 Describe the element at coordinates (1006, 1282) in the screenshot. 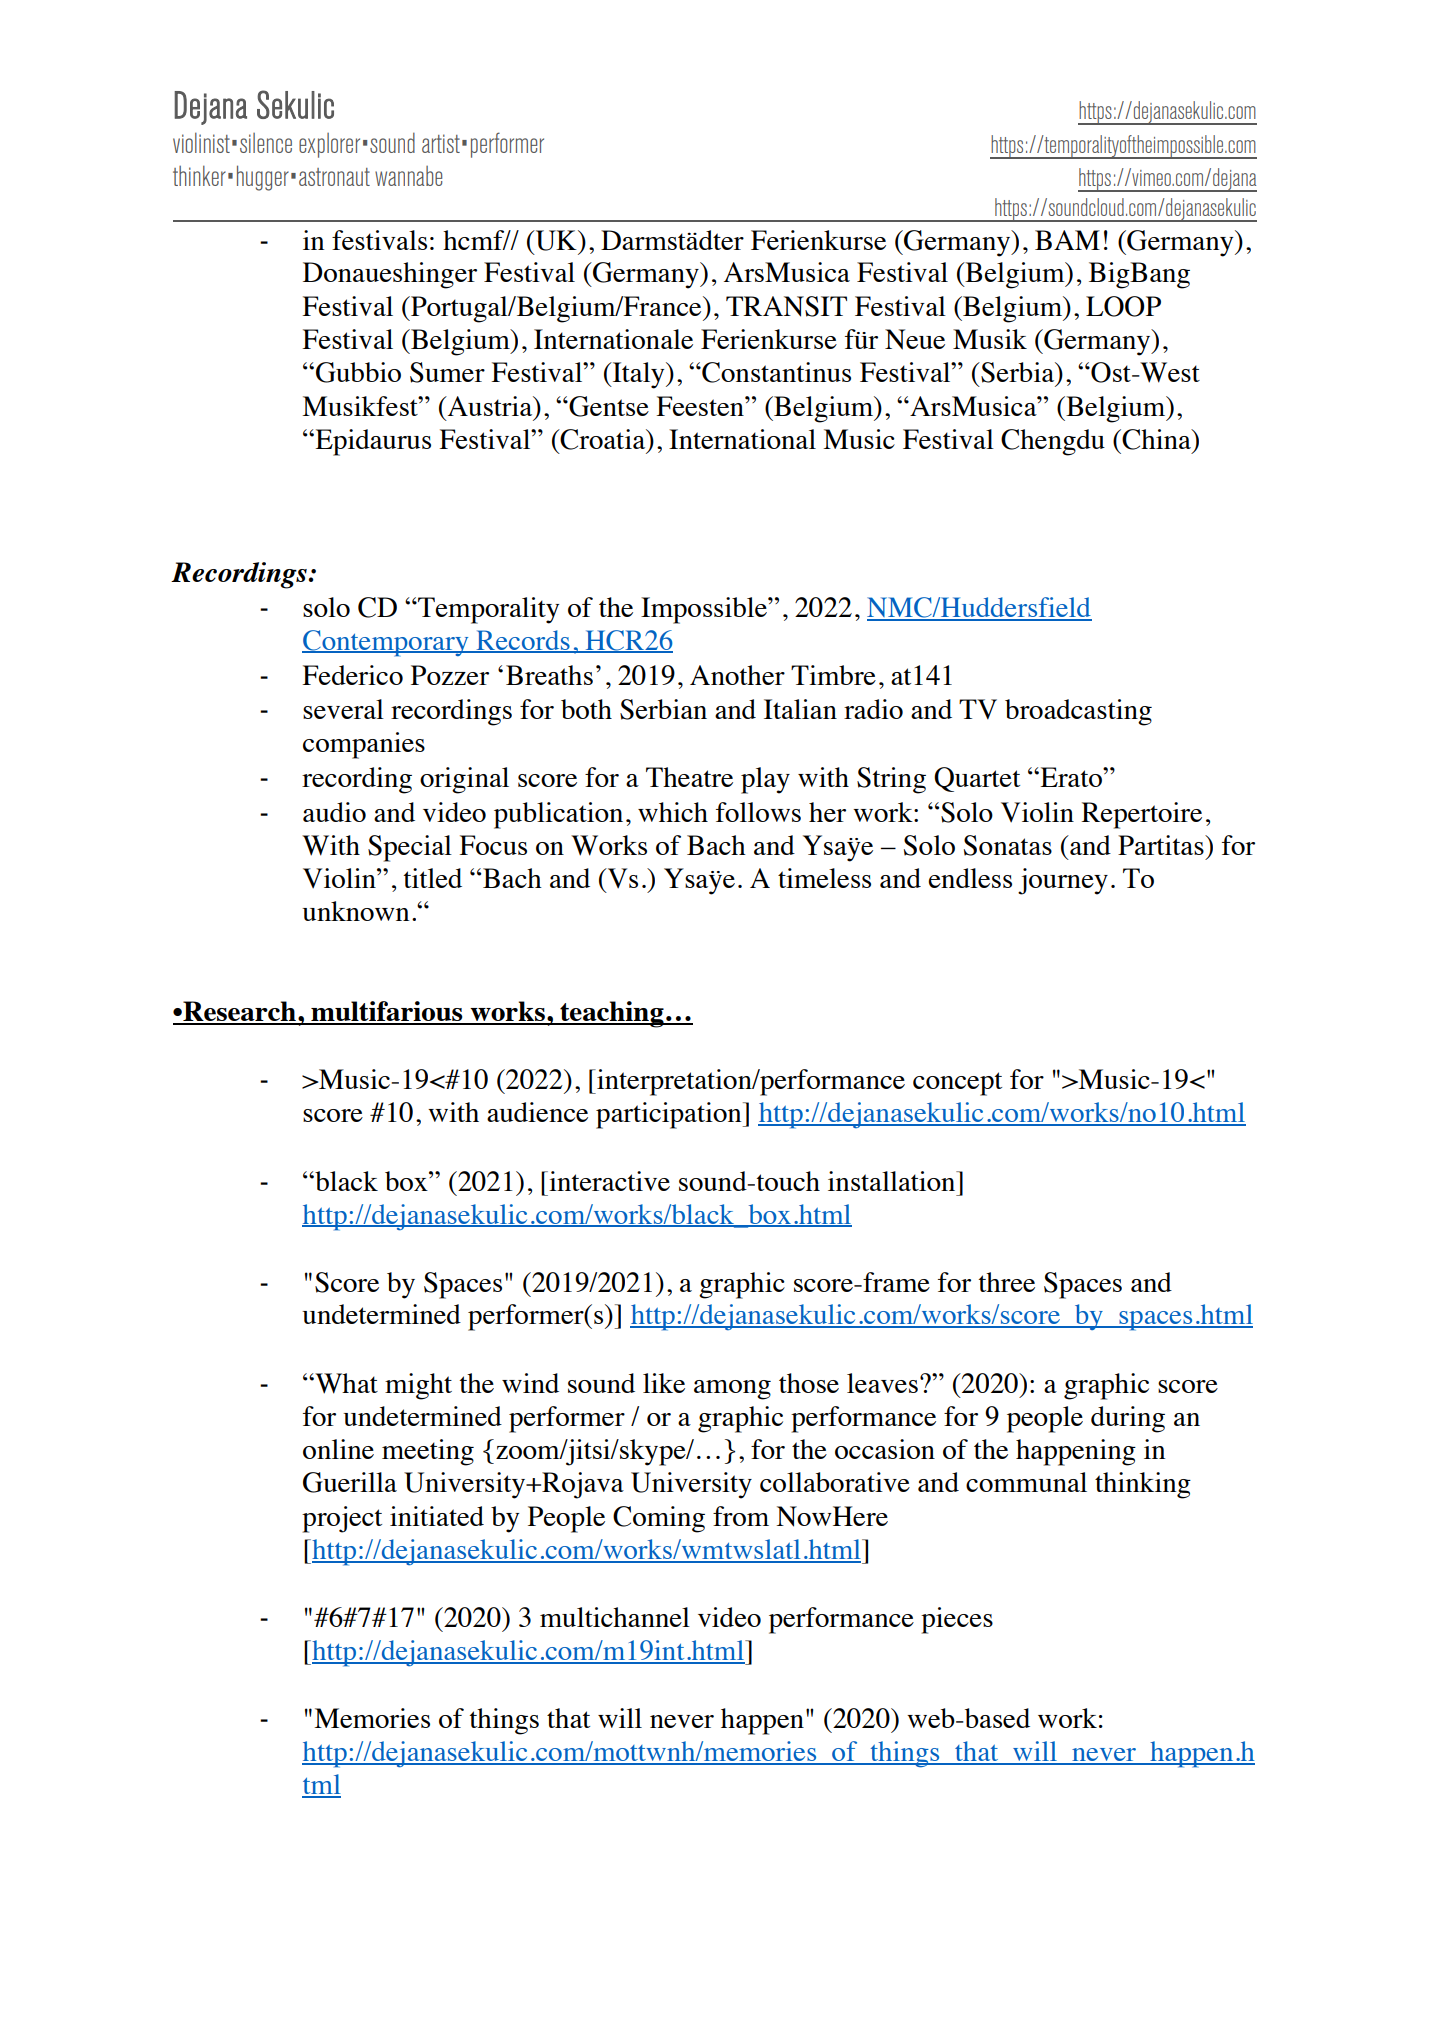

I see `three` at that location.
